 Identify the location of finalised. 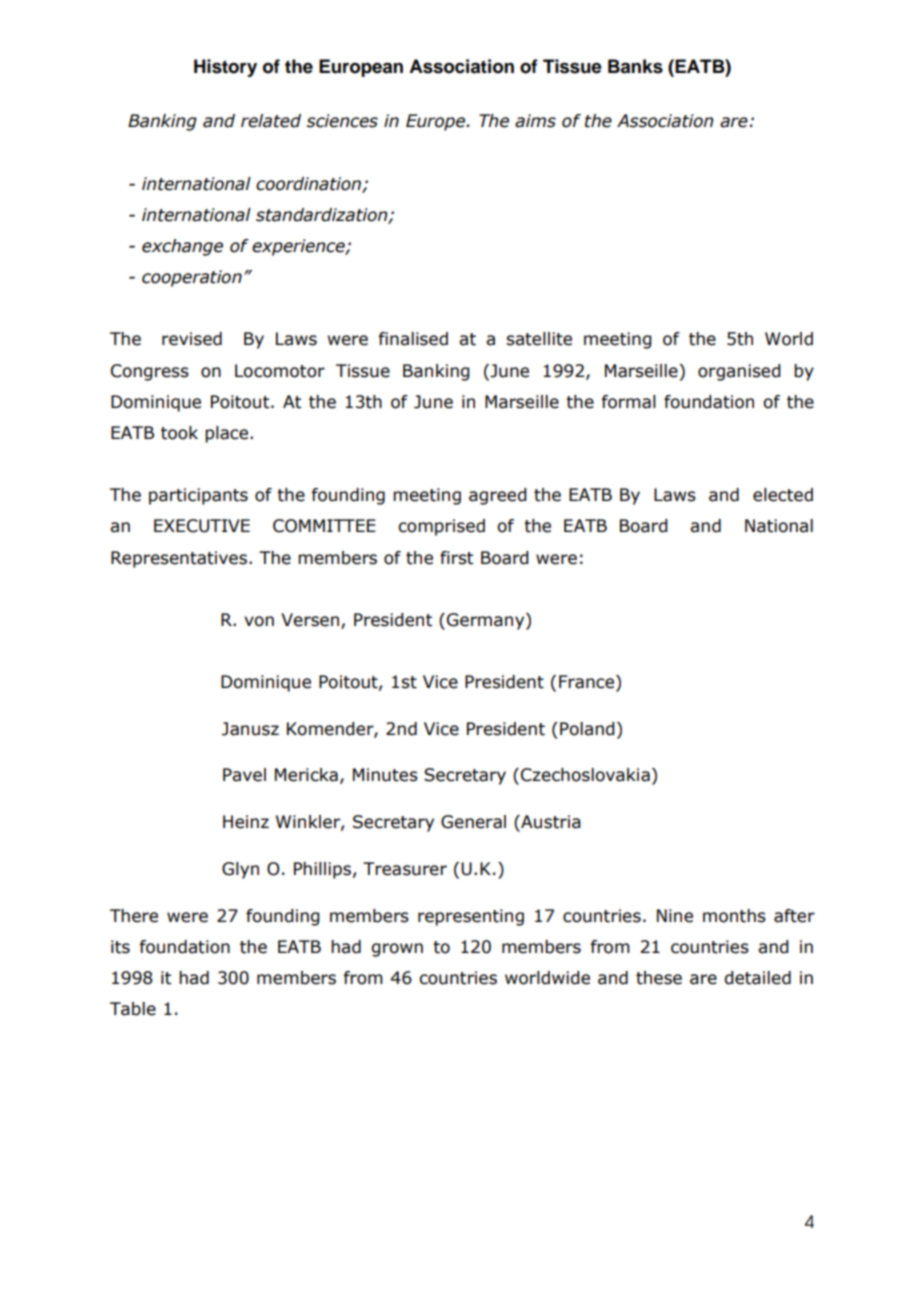
(413, 339).
